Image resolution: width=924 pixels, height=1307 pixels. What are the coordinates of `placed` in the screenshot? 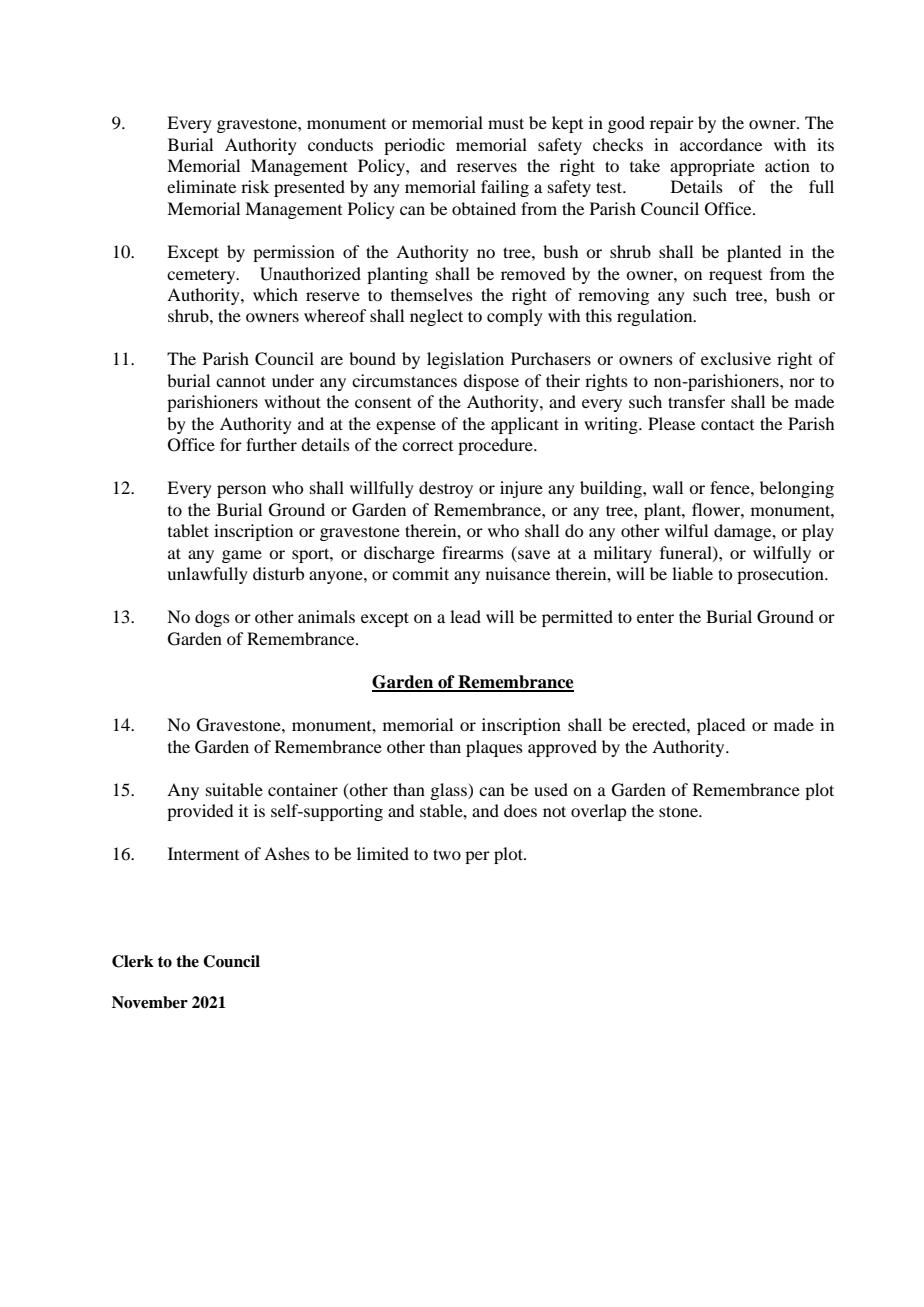 It's located at (721, 726).
